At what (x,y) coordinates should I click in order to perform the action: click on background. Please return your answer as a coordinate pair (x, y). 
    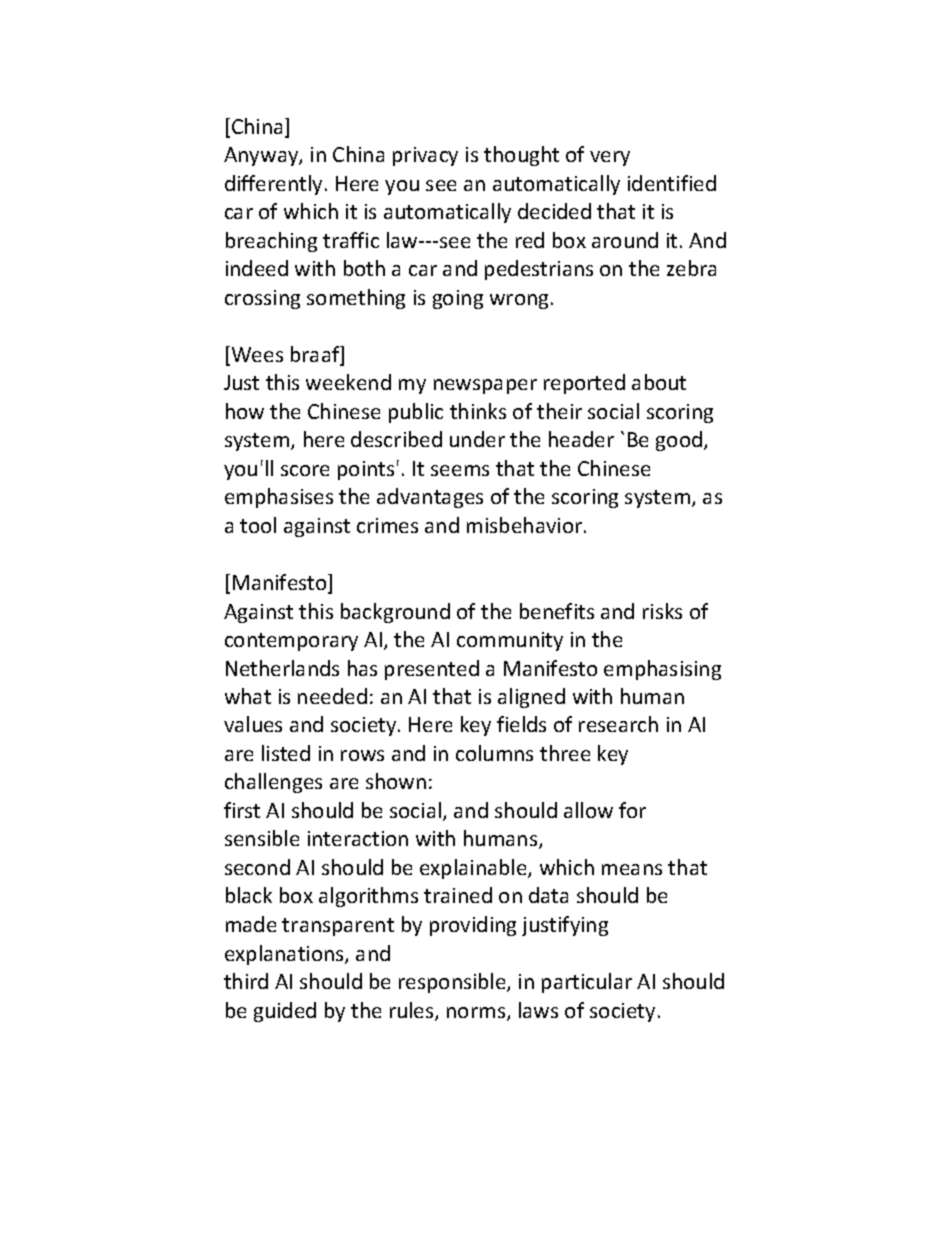
    Looking at the image, I should click on (395, 613).
